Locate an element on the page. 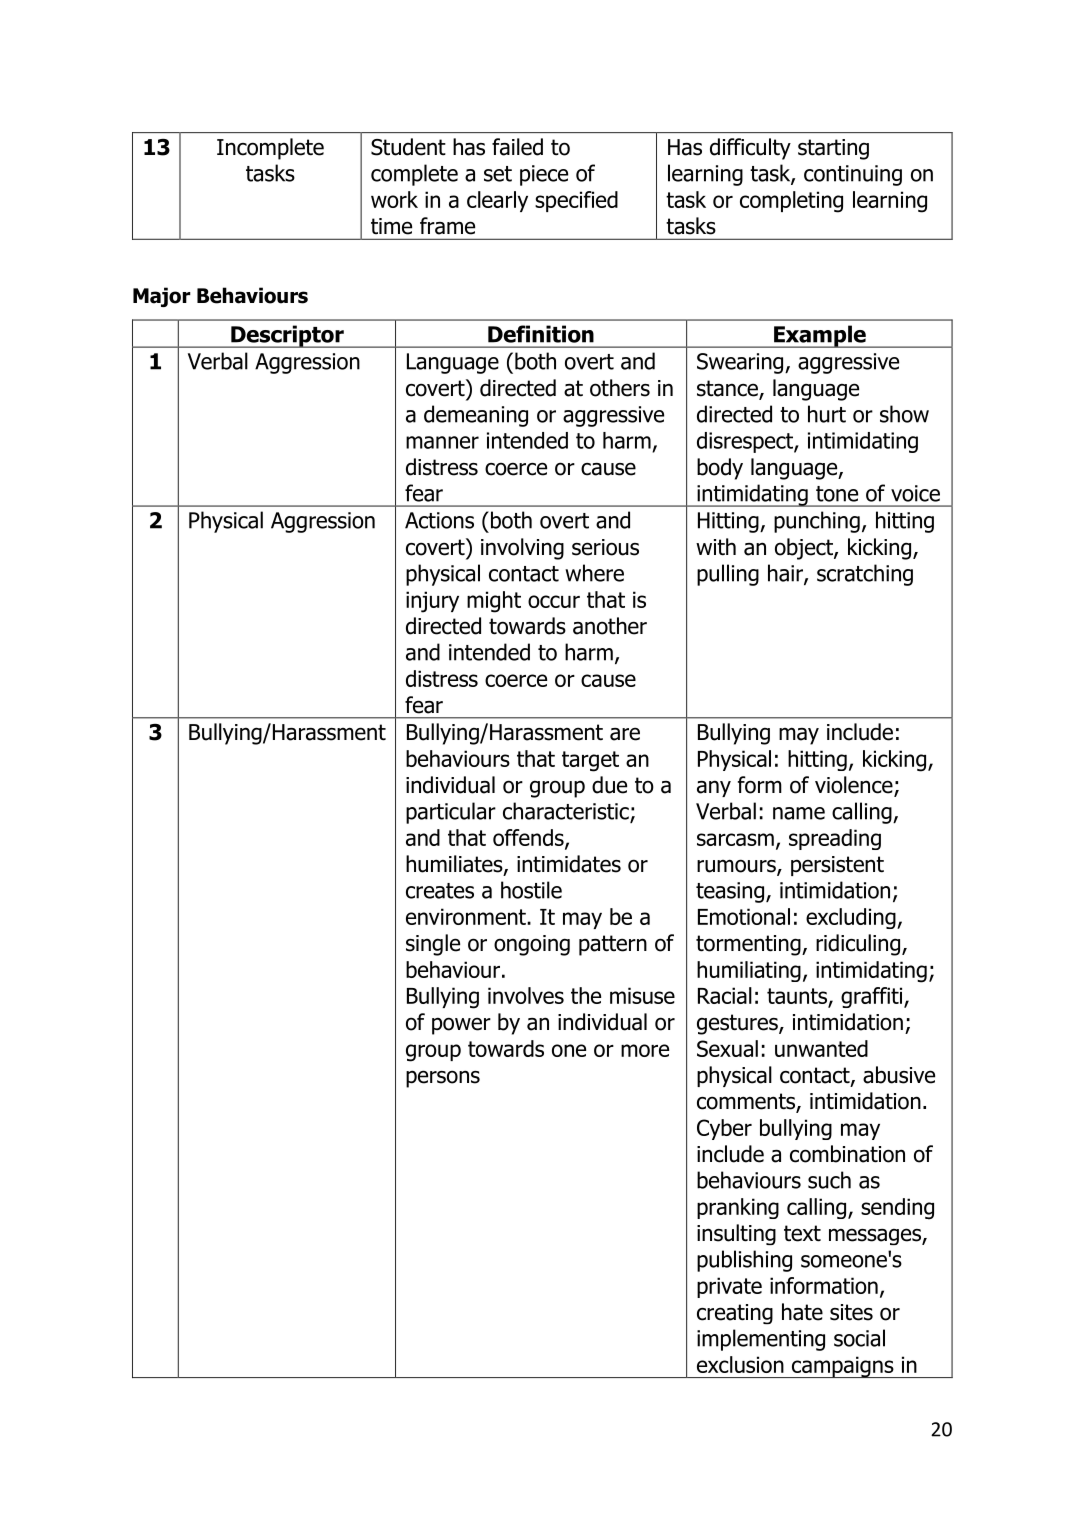  hate is located at coordinates (802, 1312).
